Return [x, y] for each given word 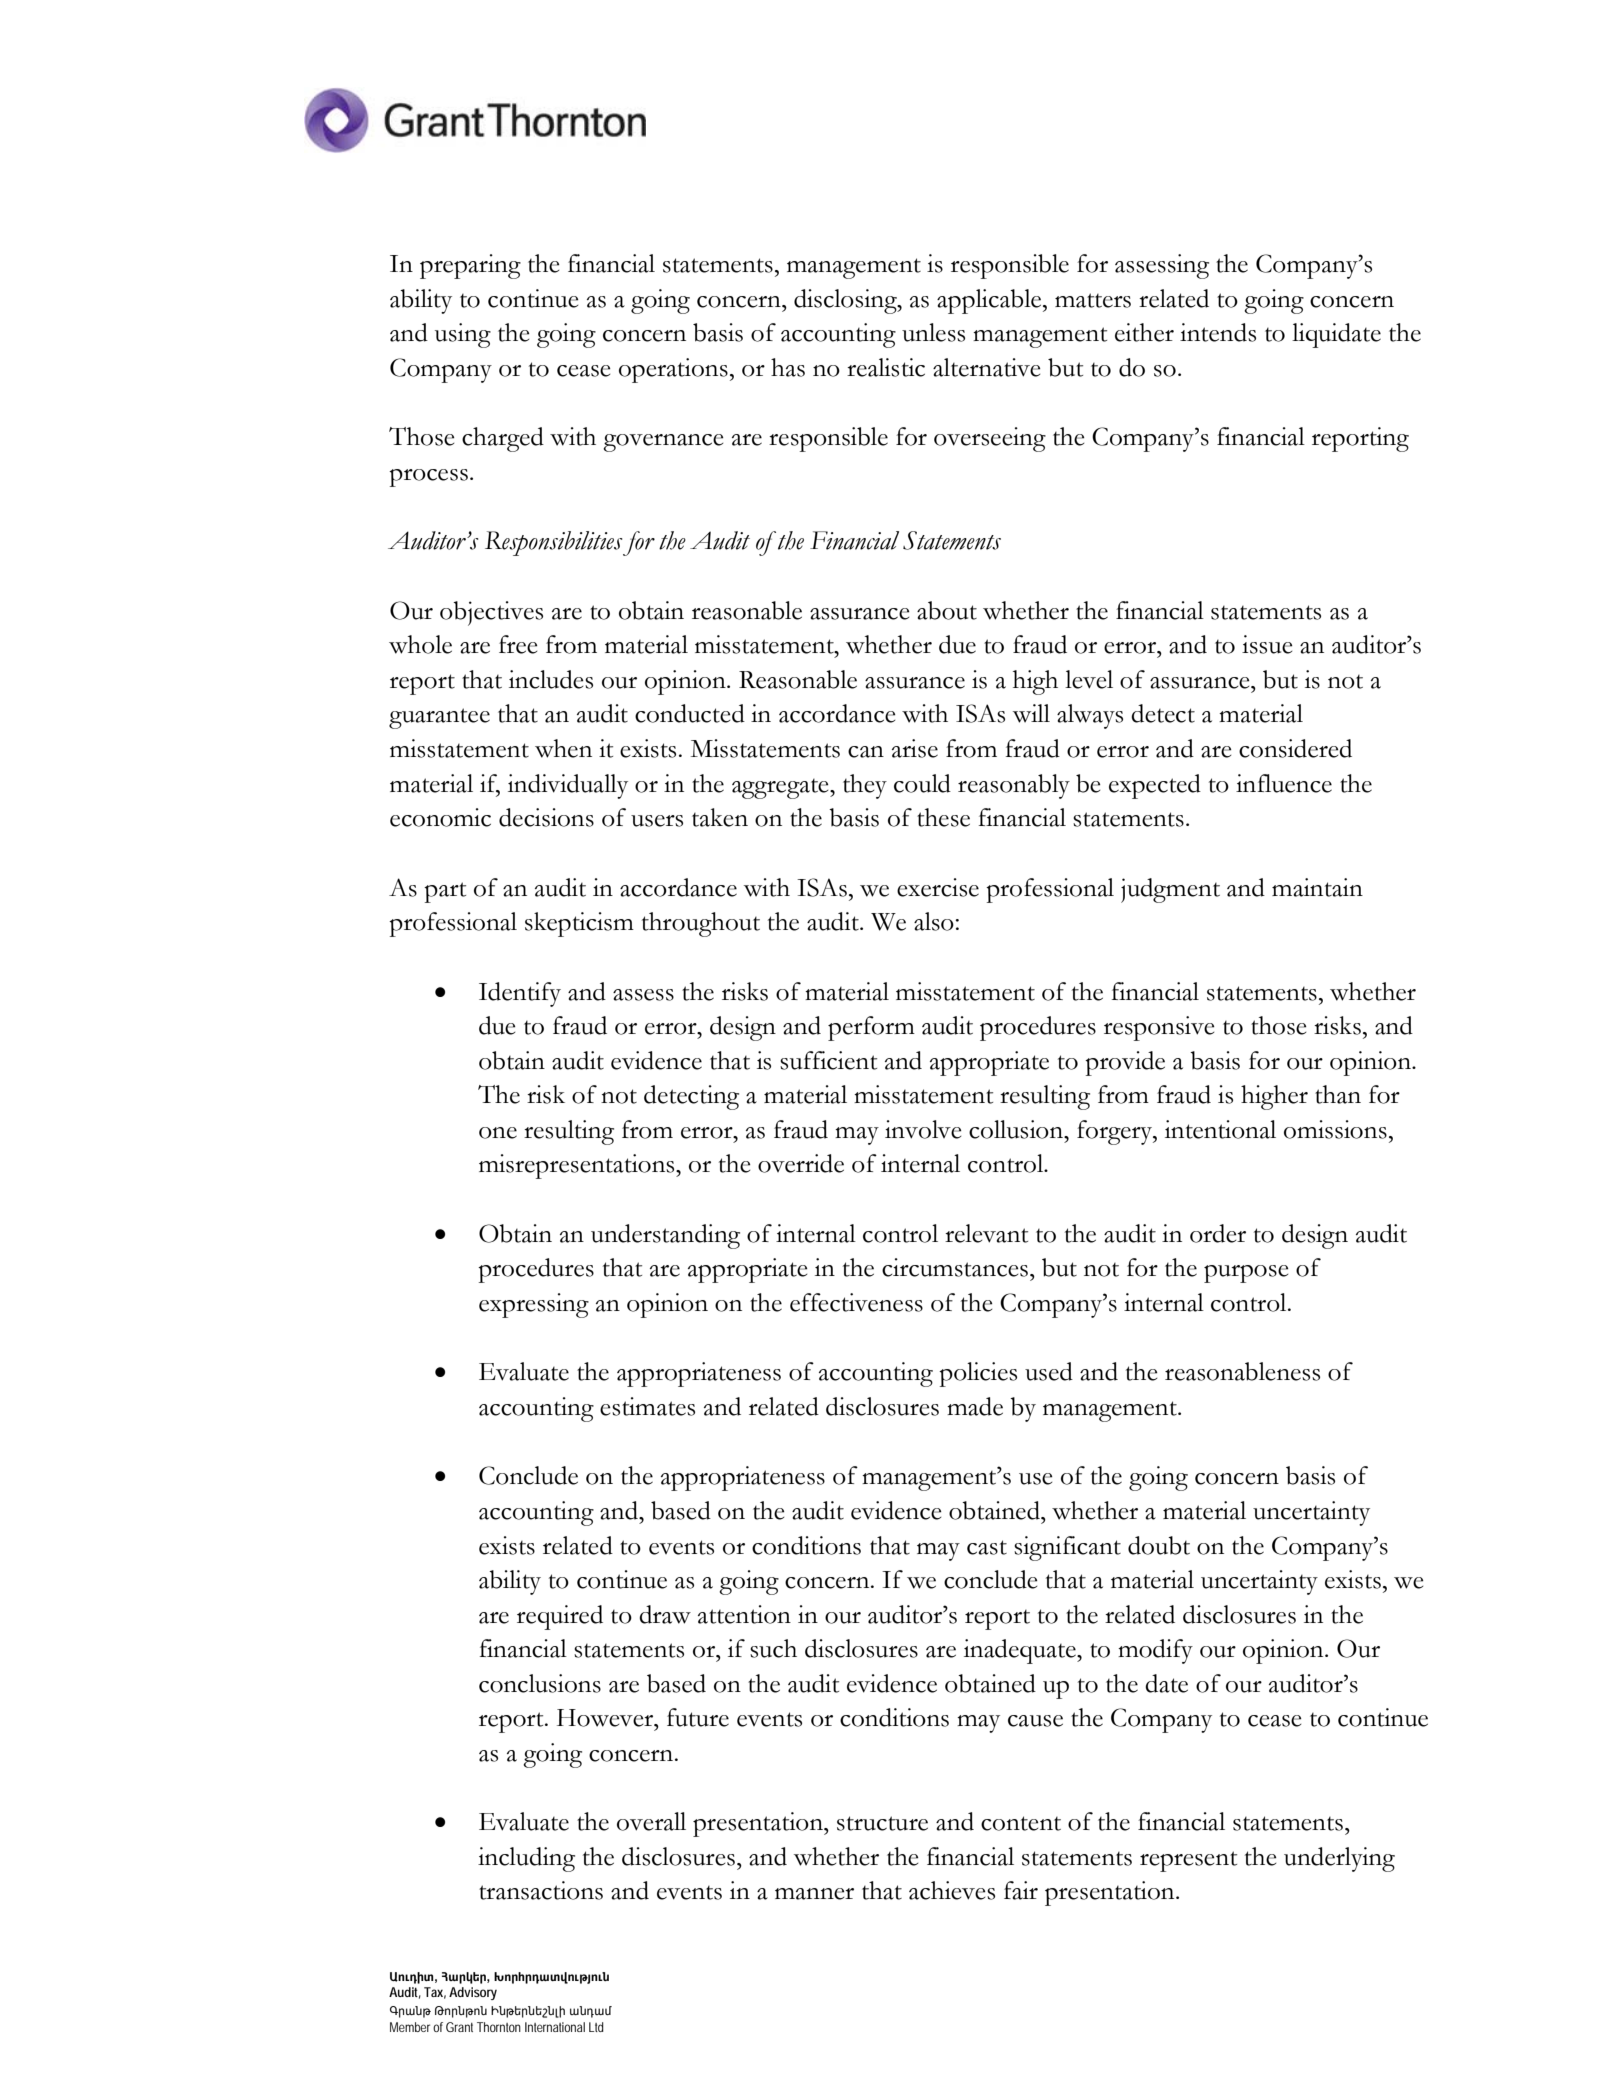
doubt [1159, 1545]
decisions [546, 817]
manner [814, 1894]
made [975, 1406]
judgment [1170, 890]
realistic [886, 367]
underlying [1339, 1859]
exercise [938, 887]
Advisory [473, 1993]
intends [1218, 332]
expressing [534, 1305]
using [463, 335]
